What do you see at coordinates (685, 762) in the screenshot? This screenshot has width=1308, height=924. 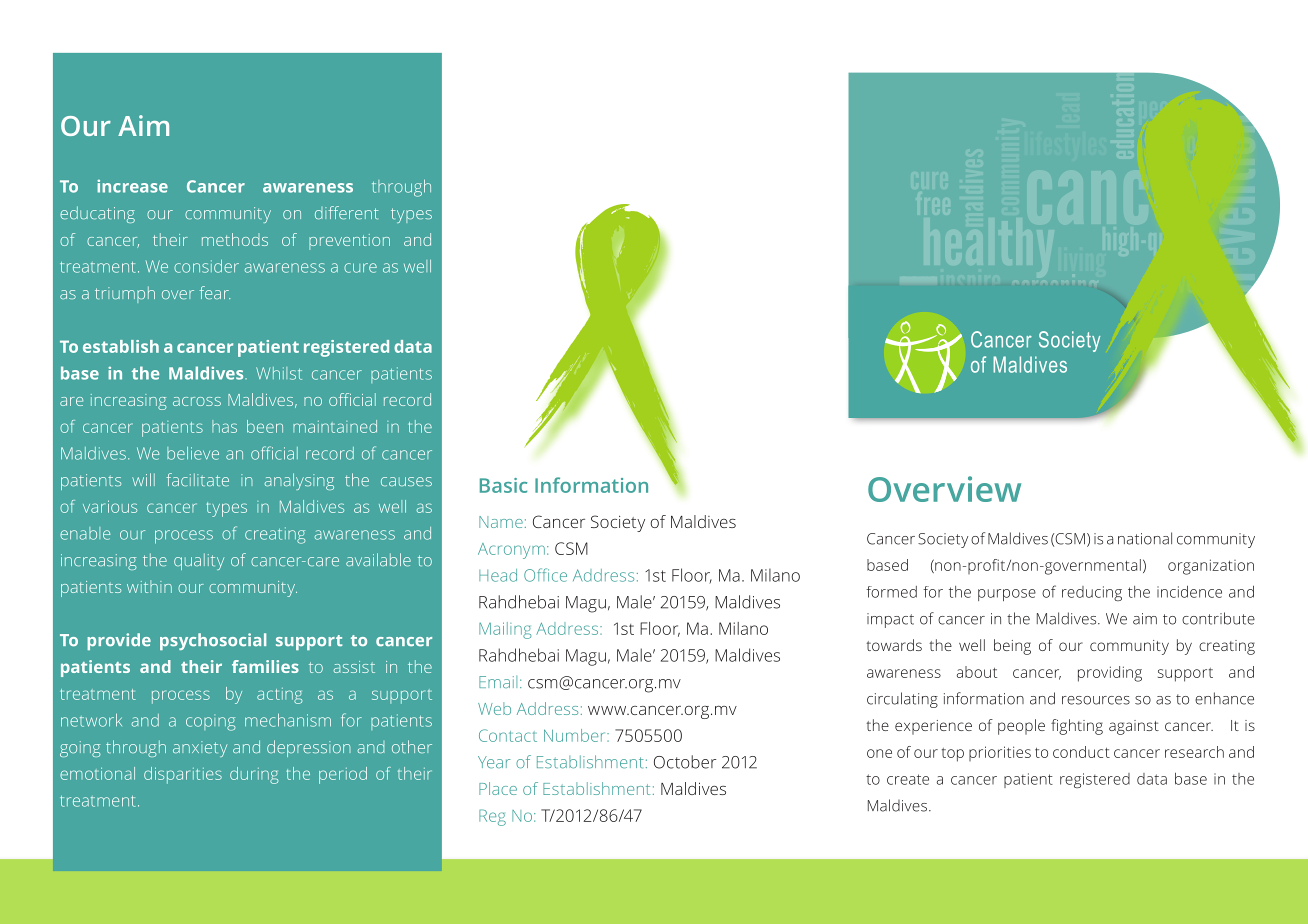 I see `October` at bounding box center [685, 762].
